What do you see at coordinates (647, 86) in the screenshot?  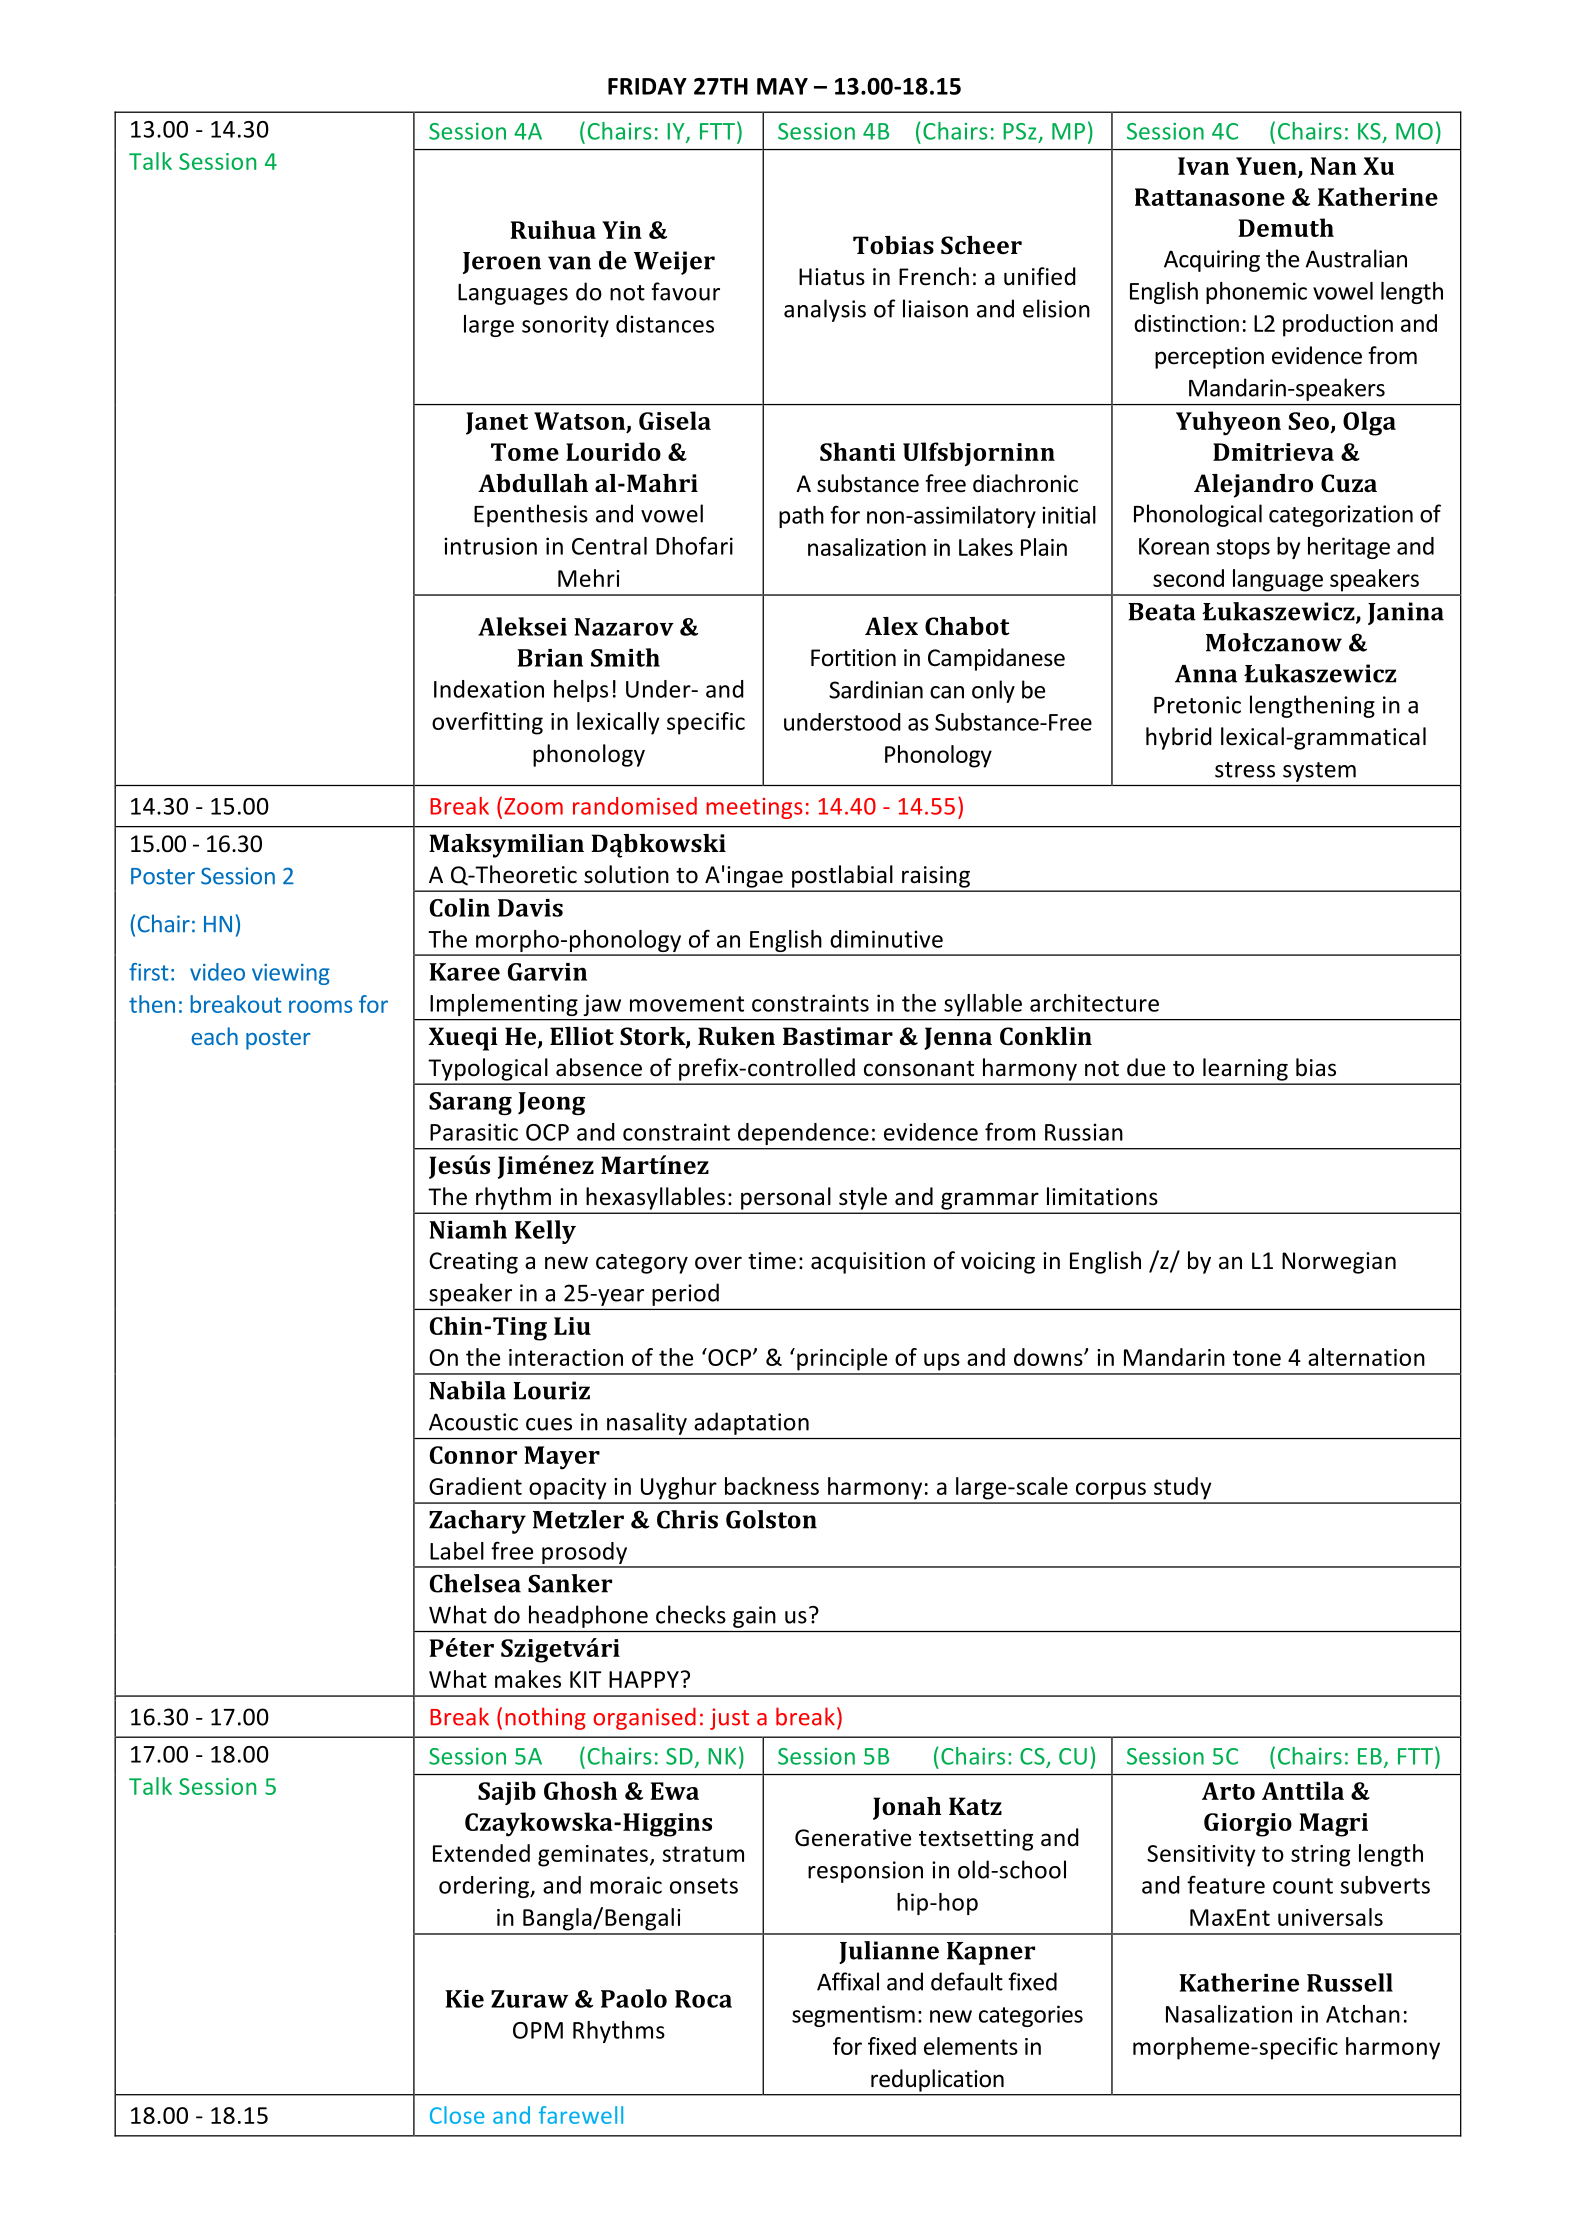 I see `FRIDAY` at bounding box center [647, 86].
